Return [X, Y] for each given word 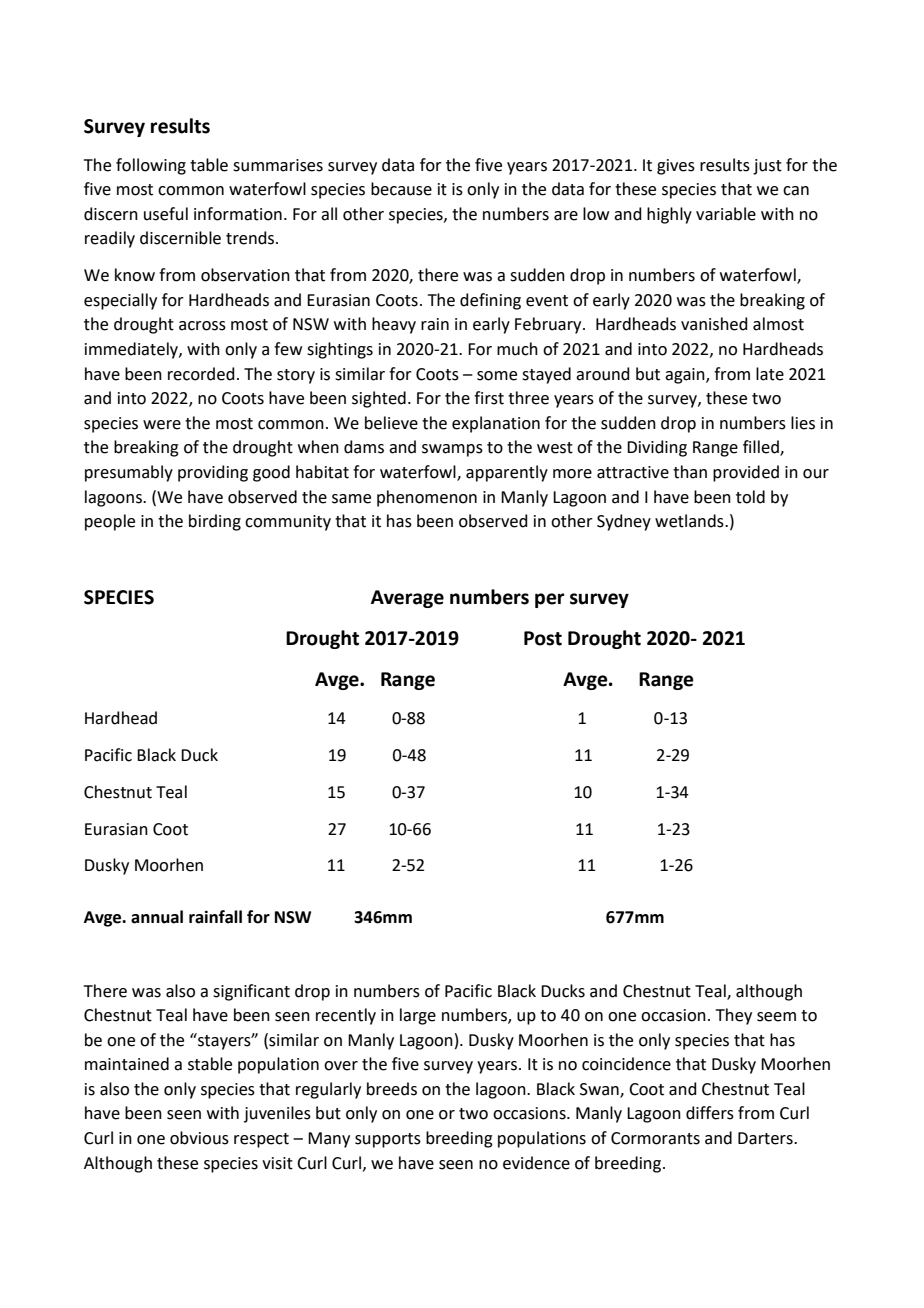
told [750, 497]
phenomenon [427, 498]
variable [726, 214]
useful [166, 214]
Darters [766, 1138]
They [734, 1016]
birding [215, 522]
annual [157, 917]
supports [388, 1140]
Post [543, 638]
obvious [199, 1138]
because [401, 189]
